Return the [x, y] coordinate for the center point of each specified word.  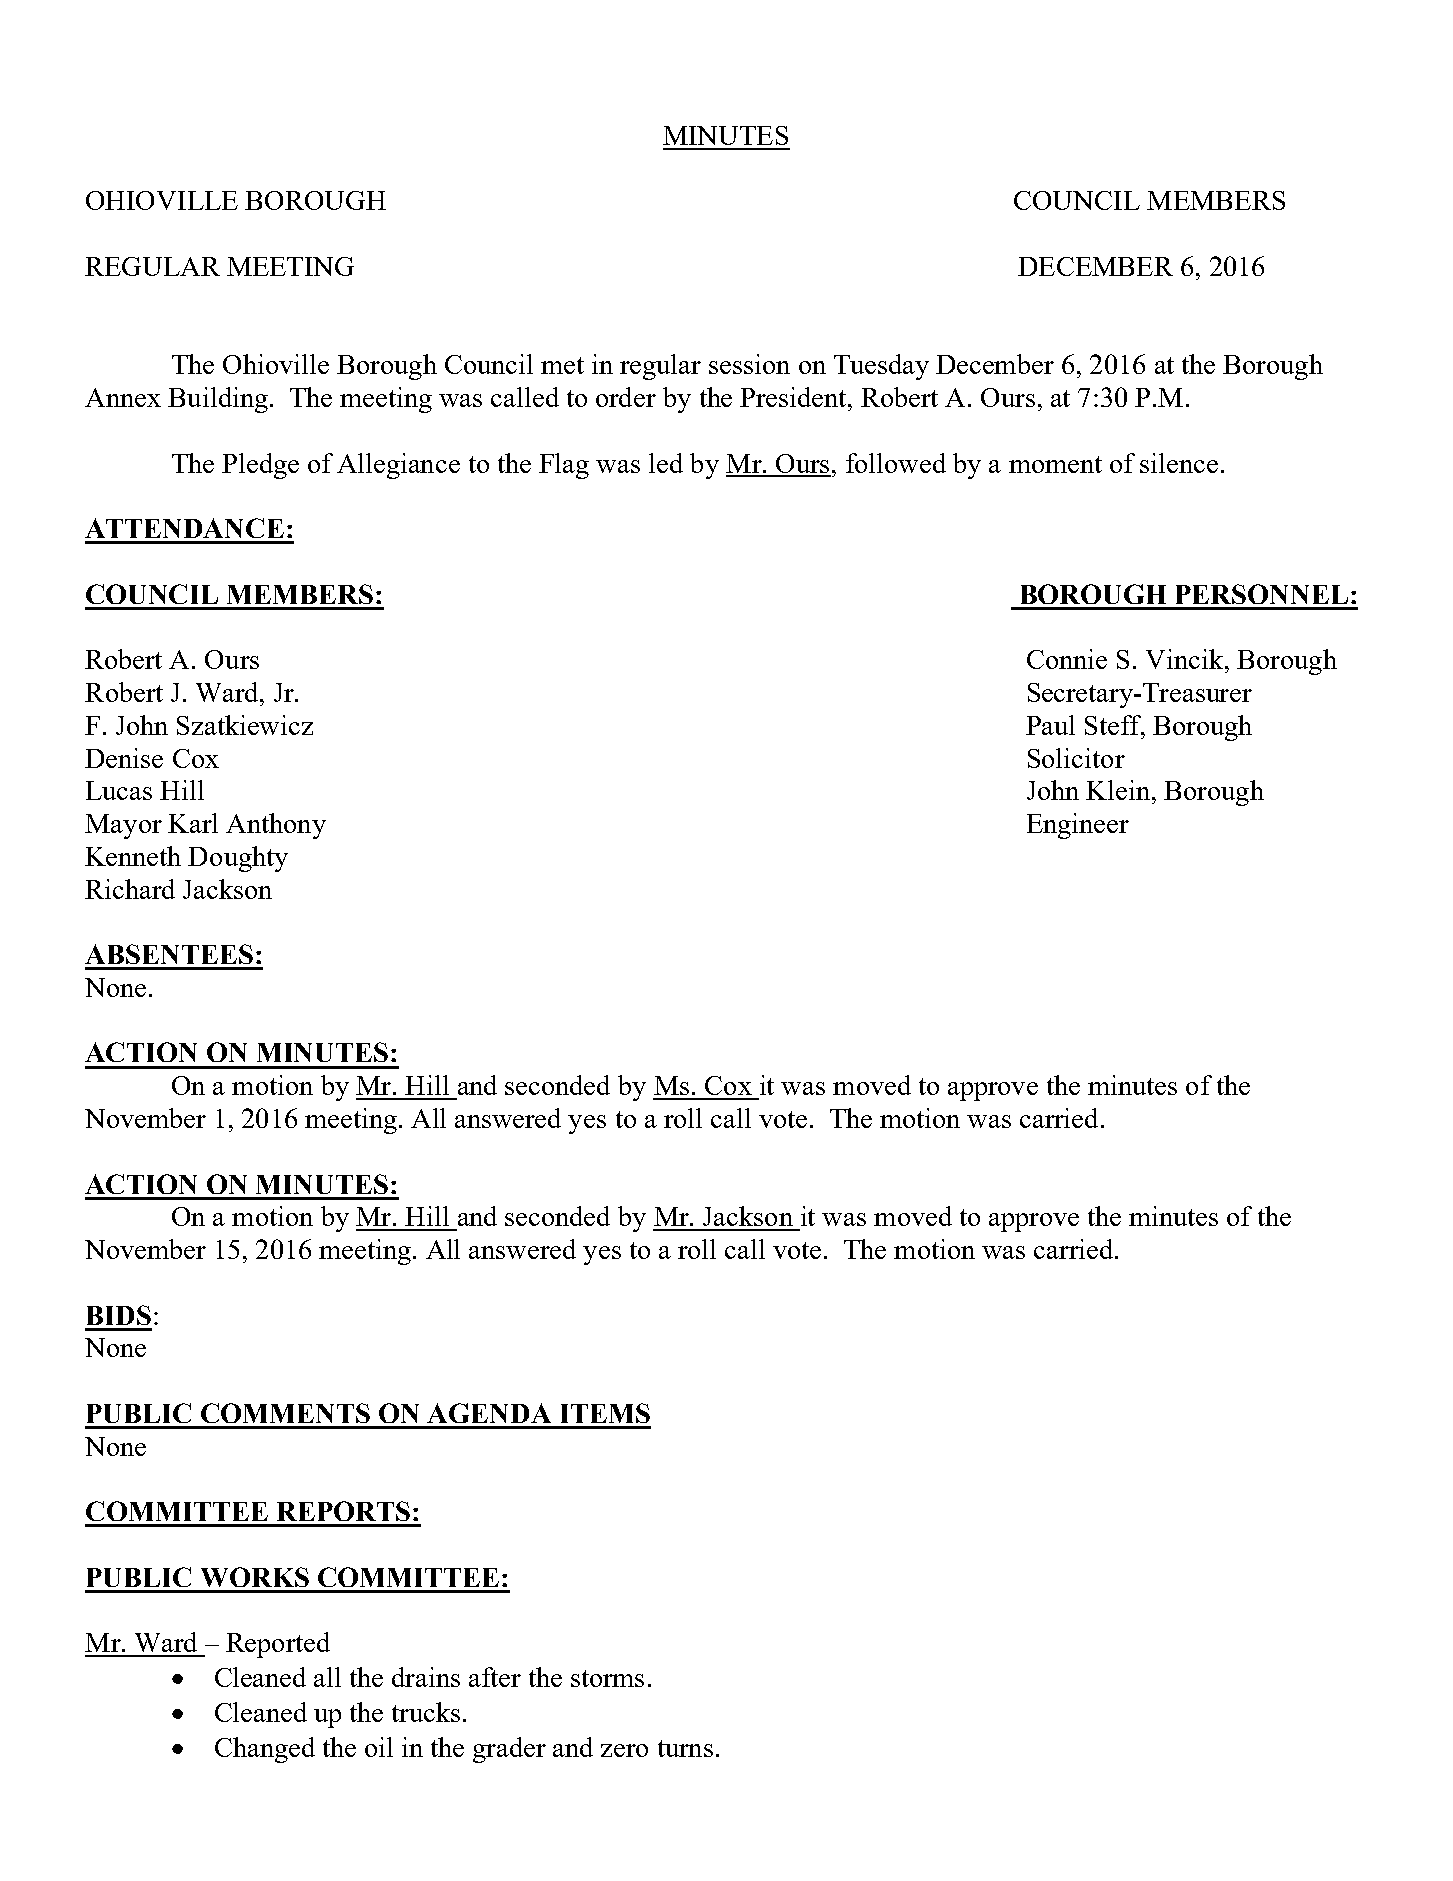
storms [607, 1678]
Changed [265, 1750]
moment [1055, 464]
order [626, 397]
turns [685, 1748]
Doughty [238, 859]
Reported [278, 1645]
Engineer [1078, 826]
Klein [1118, 790]
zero [624, 1750]
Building [218, 400]
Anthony [276, 826]
